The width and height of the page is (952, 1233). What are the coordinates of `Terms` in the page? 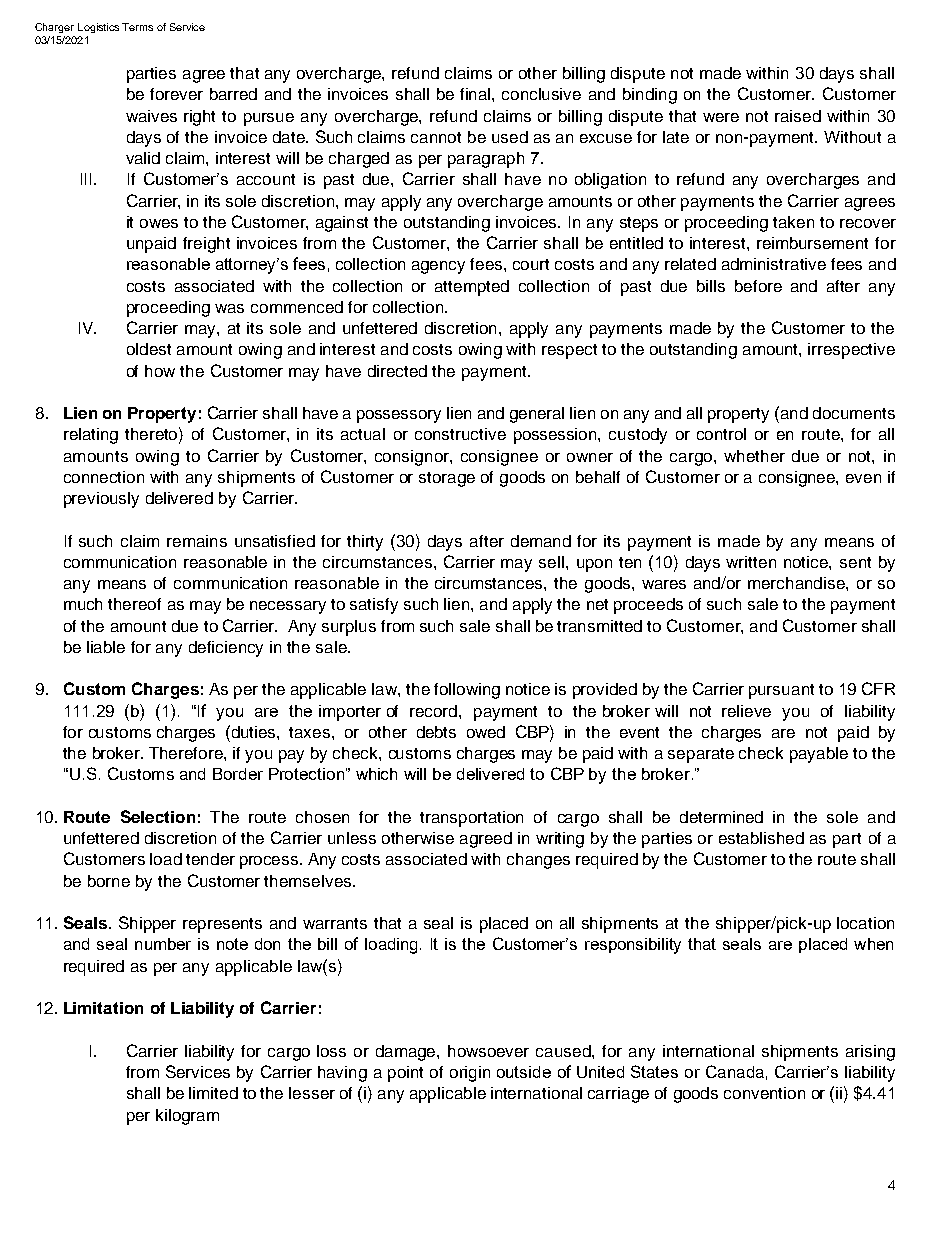 It's located at (137, 27).
